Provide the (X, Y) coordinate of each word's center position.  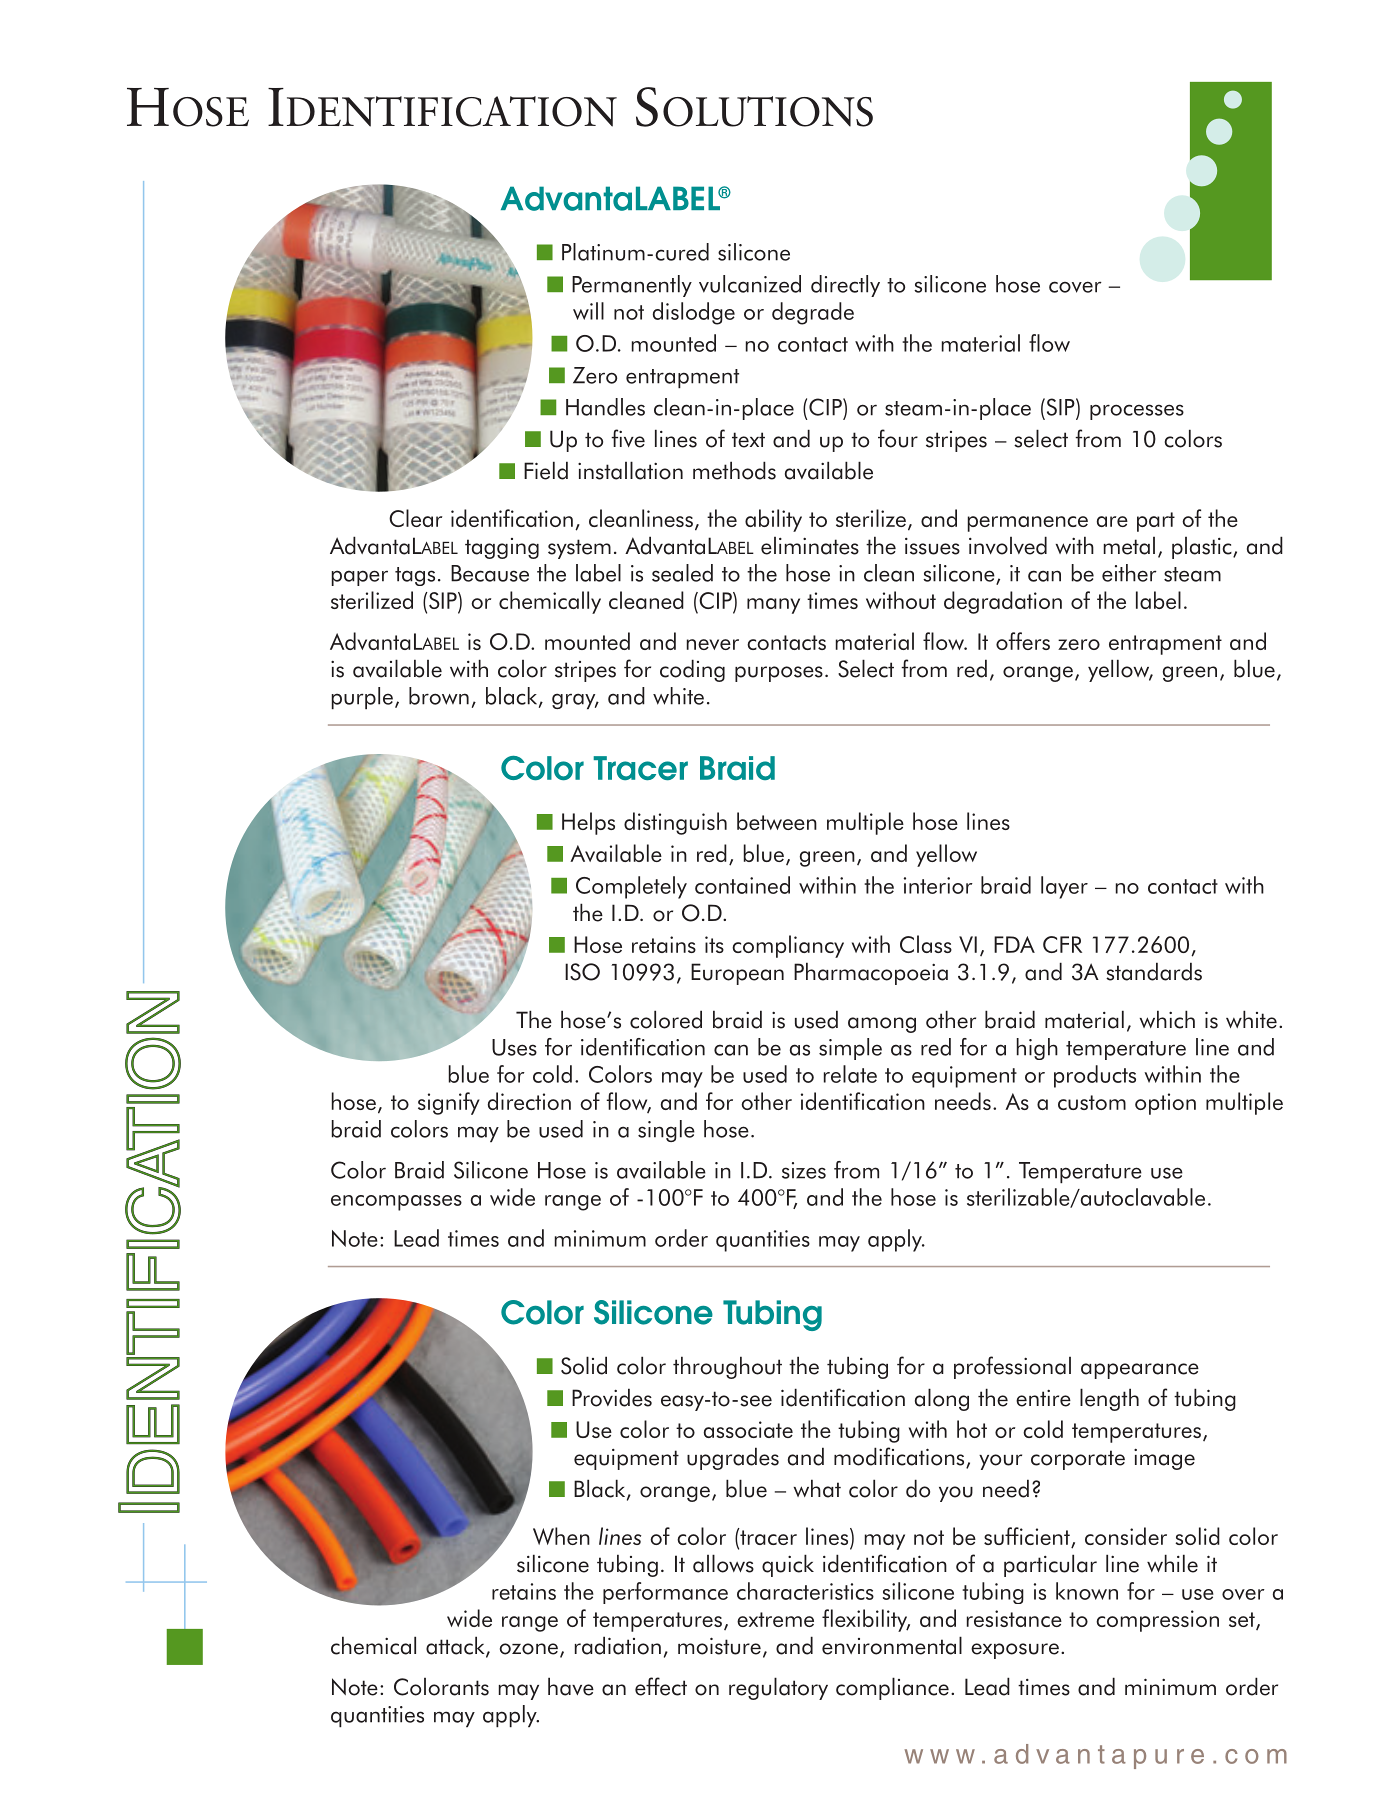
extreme (775, 1619)
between (777, 821)
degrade (813, 313)
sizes (804, 1170)
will (588, 311)
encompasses (396, 1203)
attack (456, 1646)
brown (439, 696)
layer (1064, 887)
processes (1137, 412)
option (1165, 1104)
